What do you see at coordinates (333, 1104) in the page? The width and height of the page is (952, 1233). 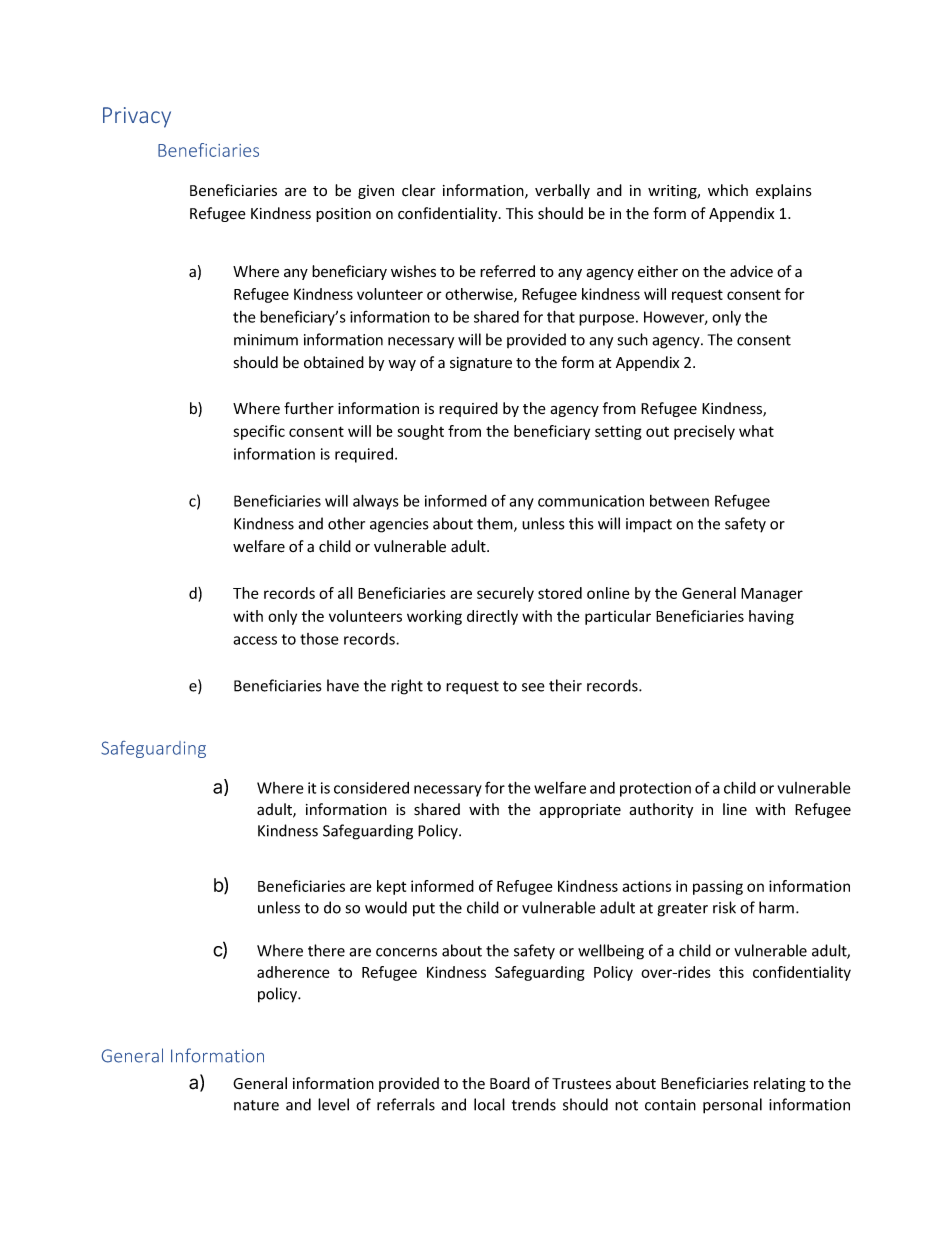 I see `level` at bounding box center [333, 1104].
